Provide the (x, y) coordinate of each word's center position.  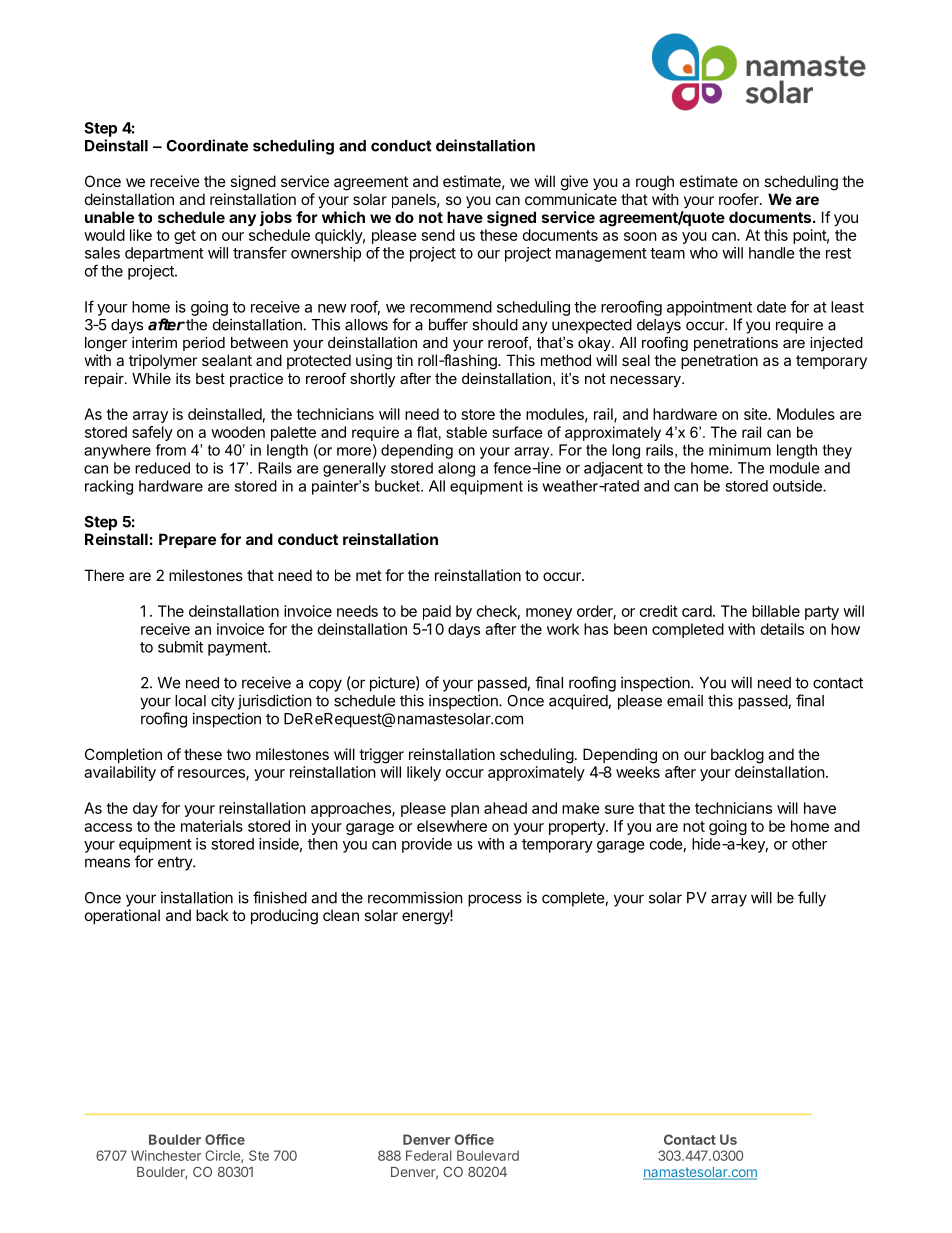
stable (466, 432)
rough (655, 183)
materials (212, 826)
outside (798, 486)
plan (465, 809)
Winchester (166, 1155)
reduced (162, 468)
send (438, 235)
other (809, 844)
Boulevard (488, 1155)
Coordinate (207, 145)
